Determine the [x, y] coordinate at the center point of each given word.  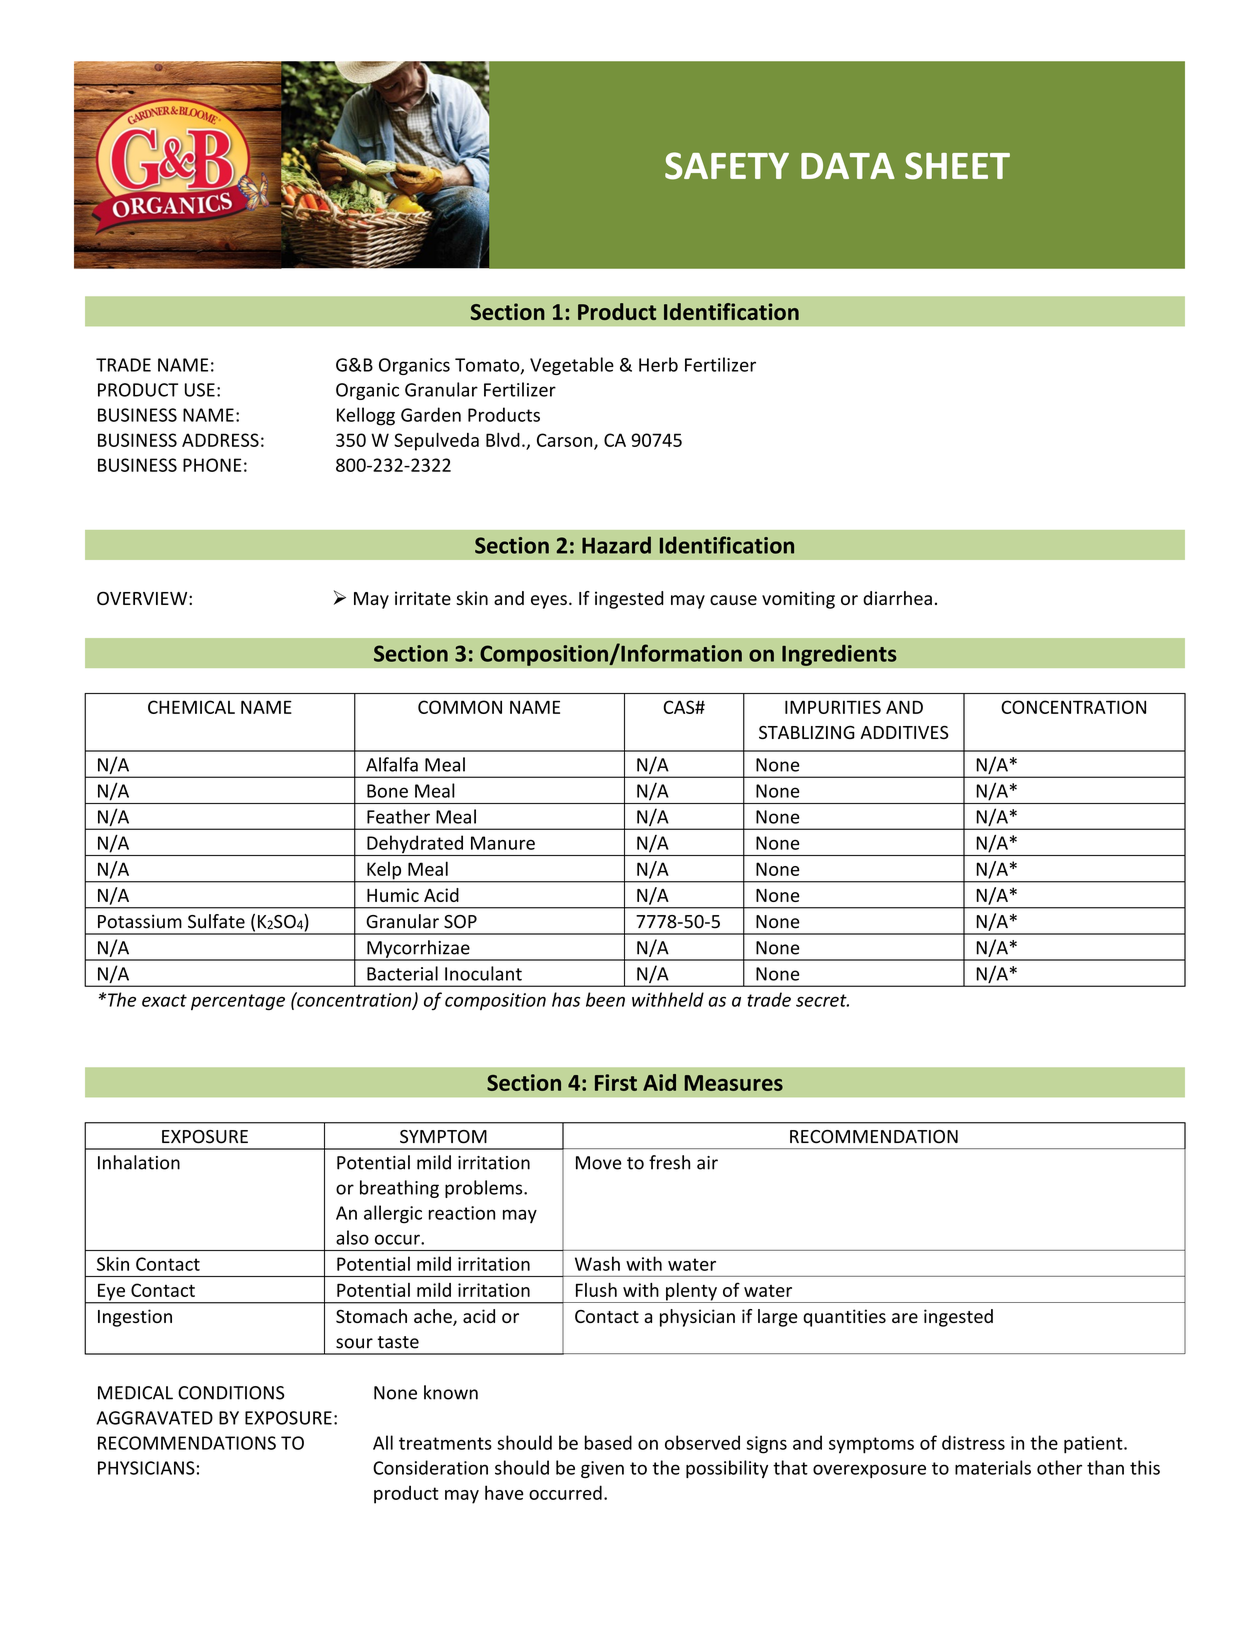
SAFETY [727, 166]
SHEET [957, 166]
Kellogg [366, 416]
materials [993, 1467]
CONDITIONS [231, 1393]
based [608, 1442]
